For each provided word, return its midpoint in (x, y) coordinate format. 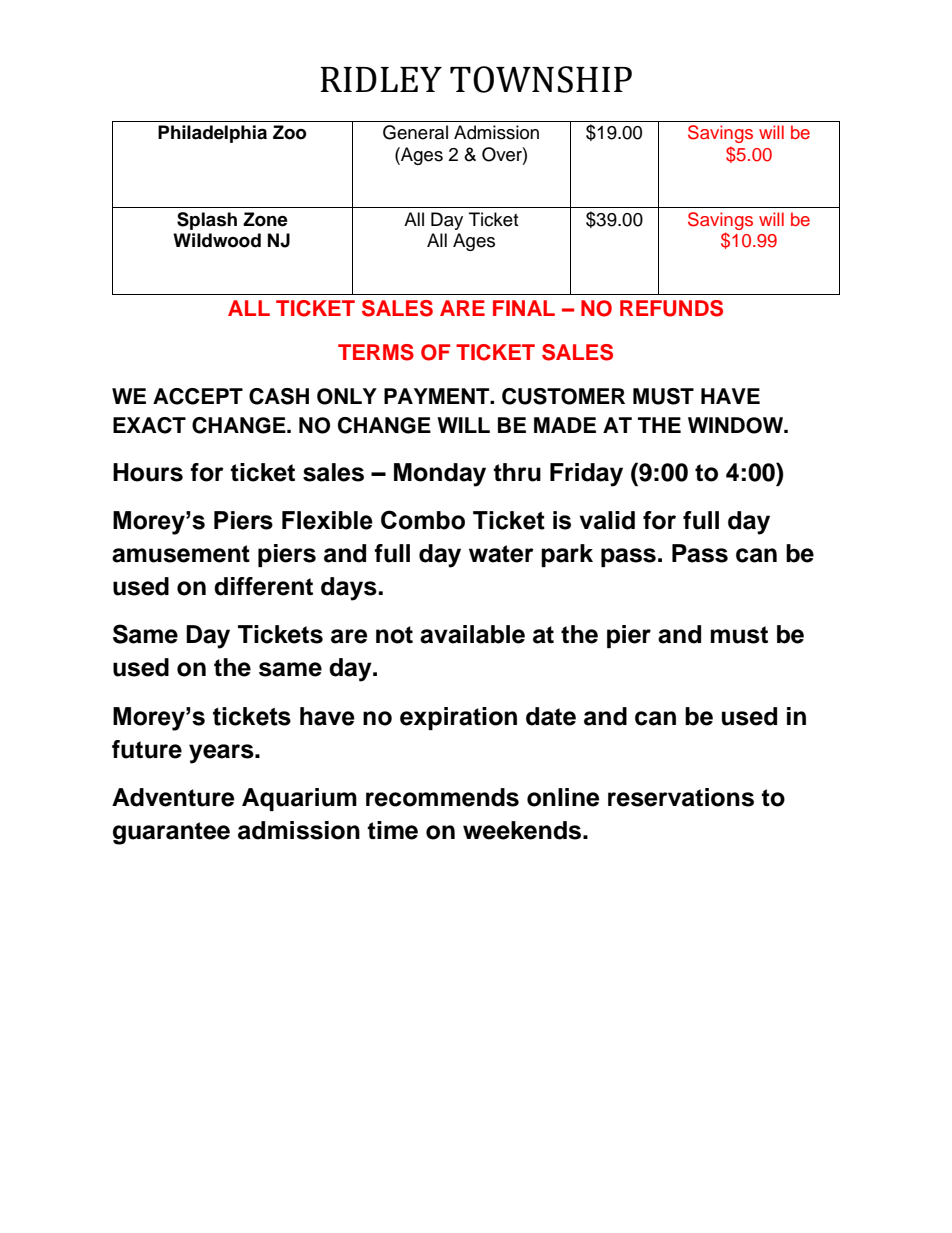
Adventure (173, 797)
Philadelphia (212, 134)
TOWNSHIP (541, 79)
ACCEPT (198, 396)
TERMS (376, 352)
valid (607, 520)
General (415, 132)
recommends (442, 797)
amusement (181, 554)
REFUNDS (671, 308)
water (501, 554)
